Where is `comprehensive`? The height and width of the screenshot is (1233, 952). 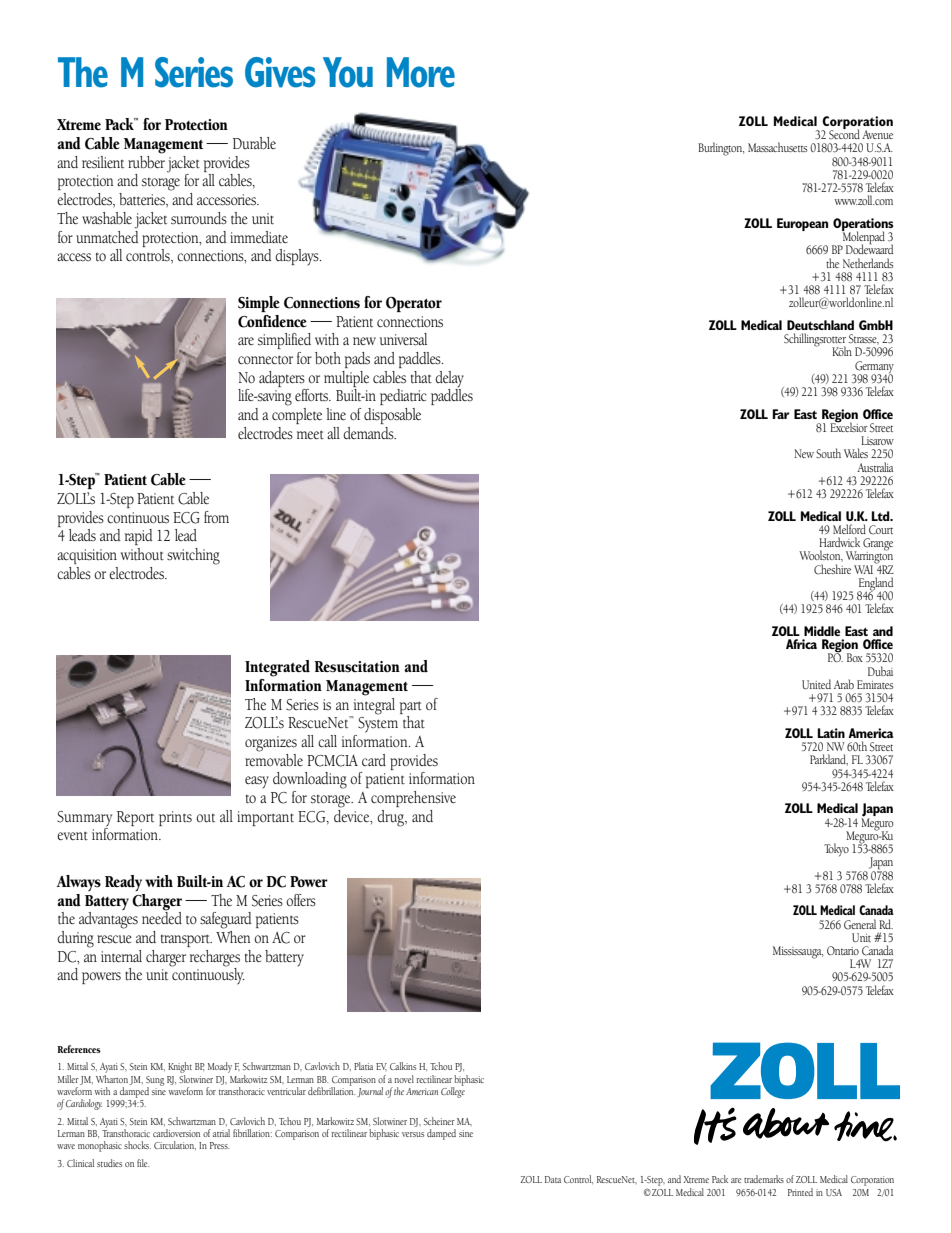
comprehensive is located at coordinates (413, 799).
